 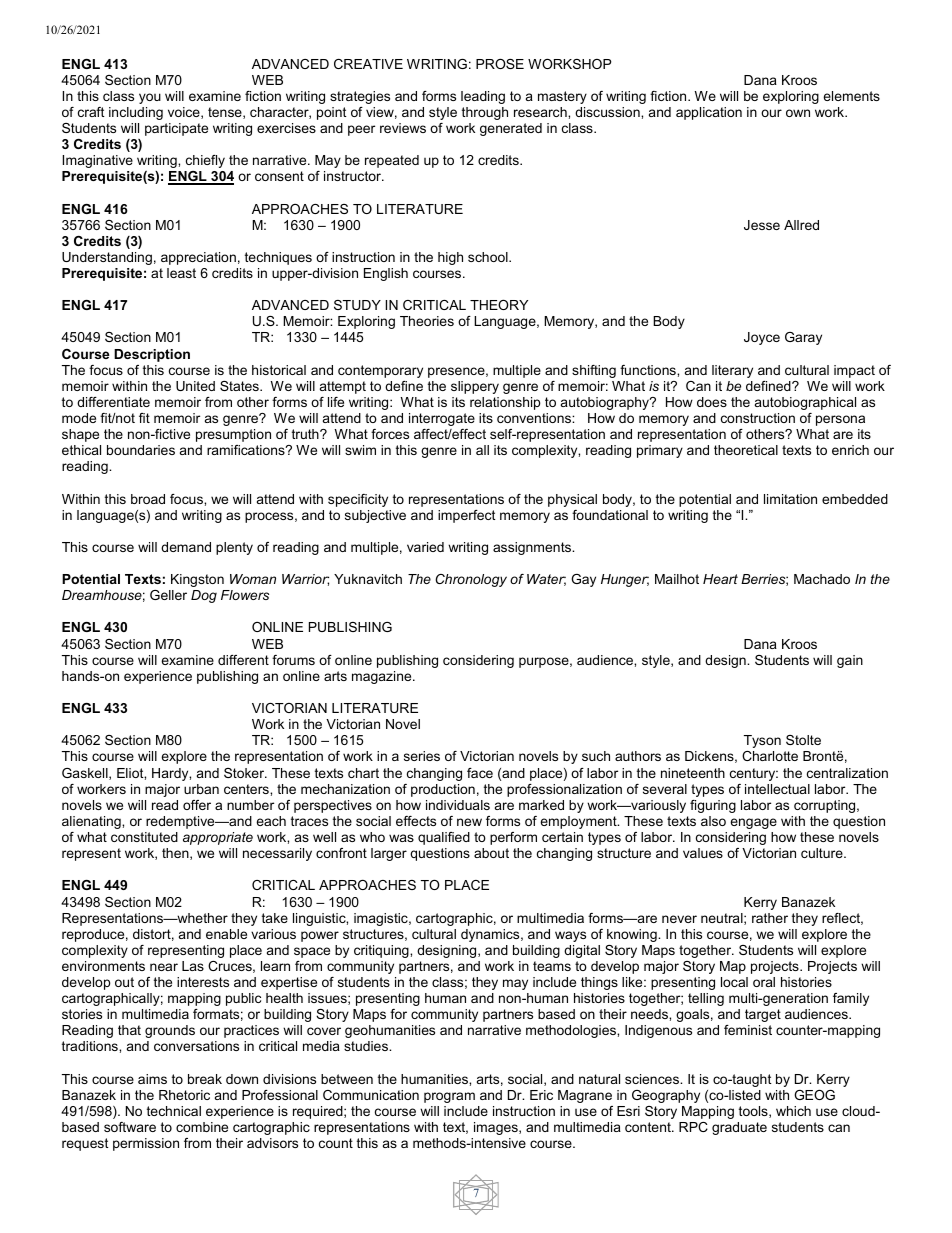 What do you see at coordinates (174, 1111) in the screenshot?
I see `technical` at bounding box center [174, 1111].
